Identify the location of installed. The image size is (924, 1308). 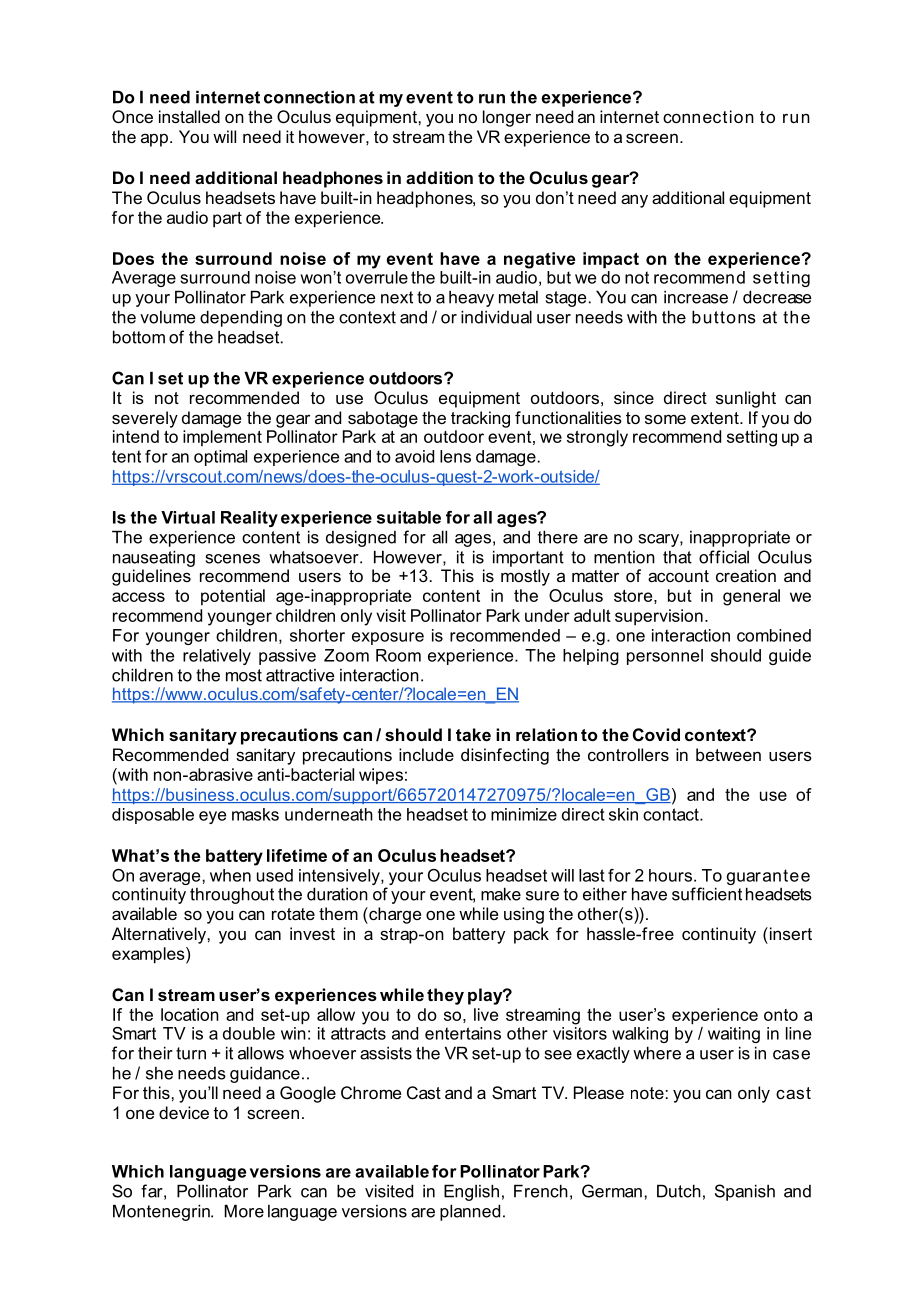
(189, 116).
